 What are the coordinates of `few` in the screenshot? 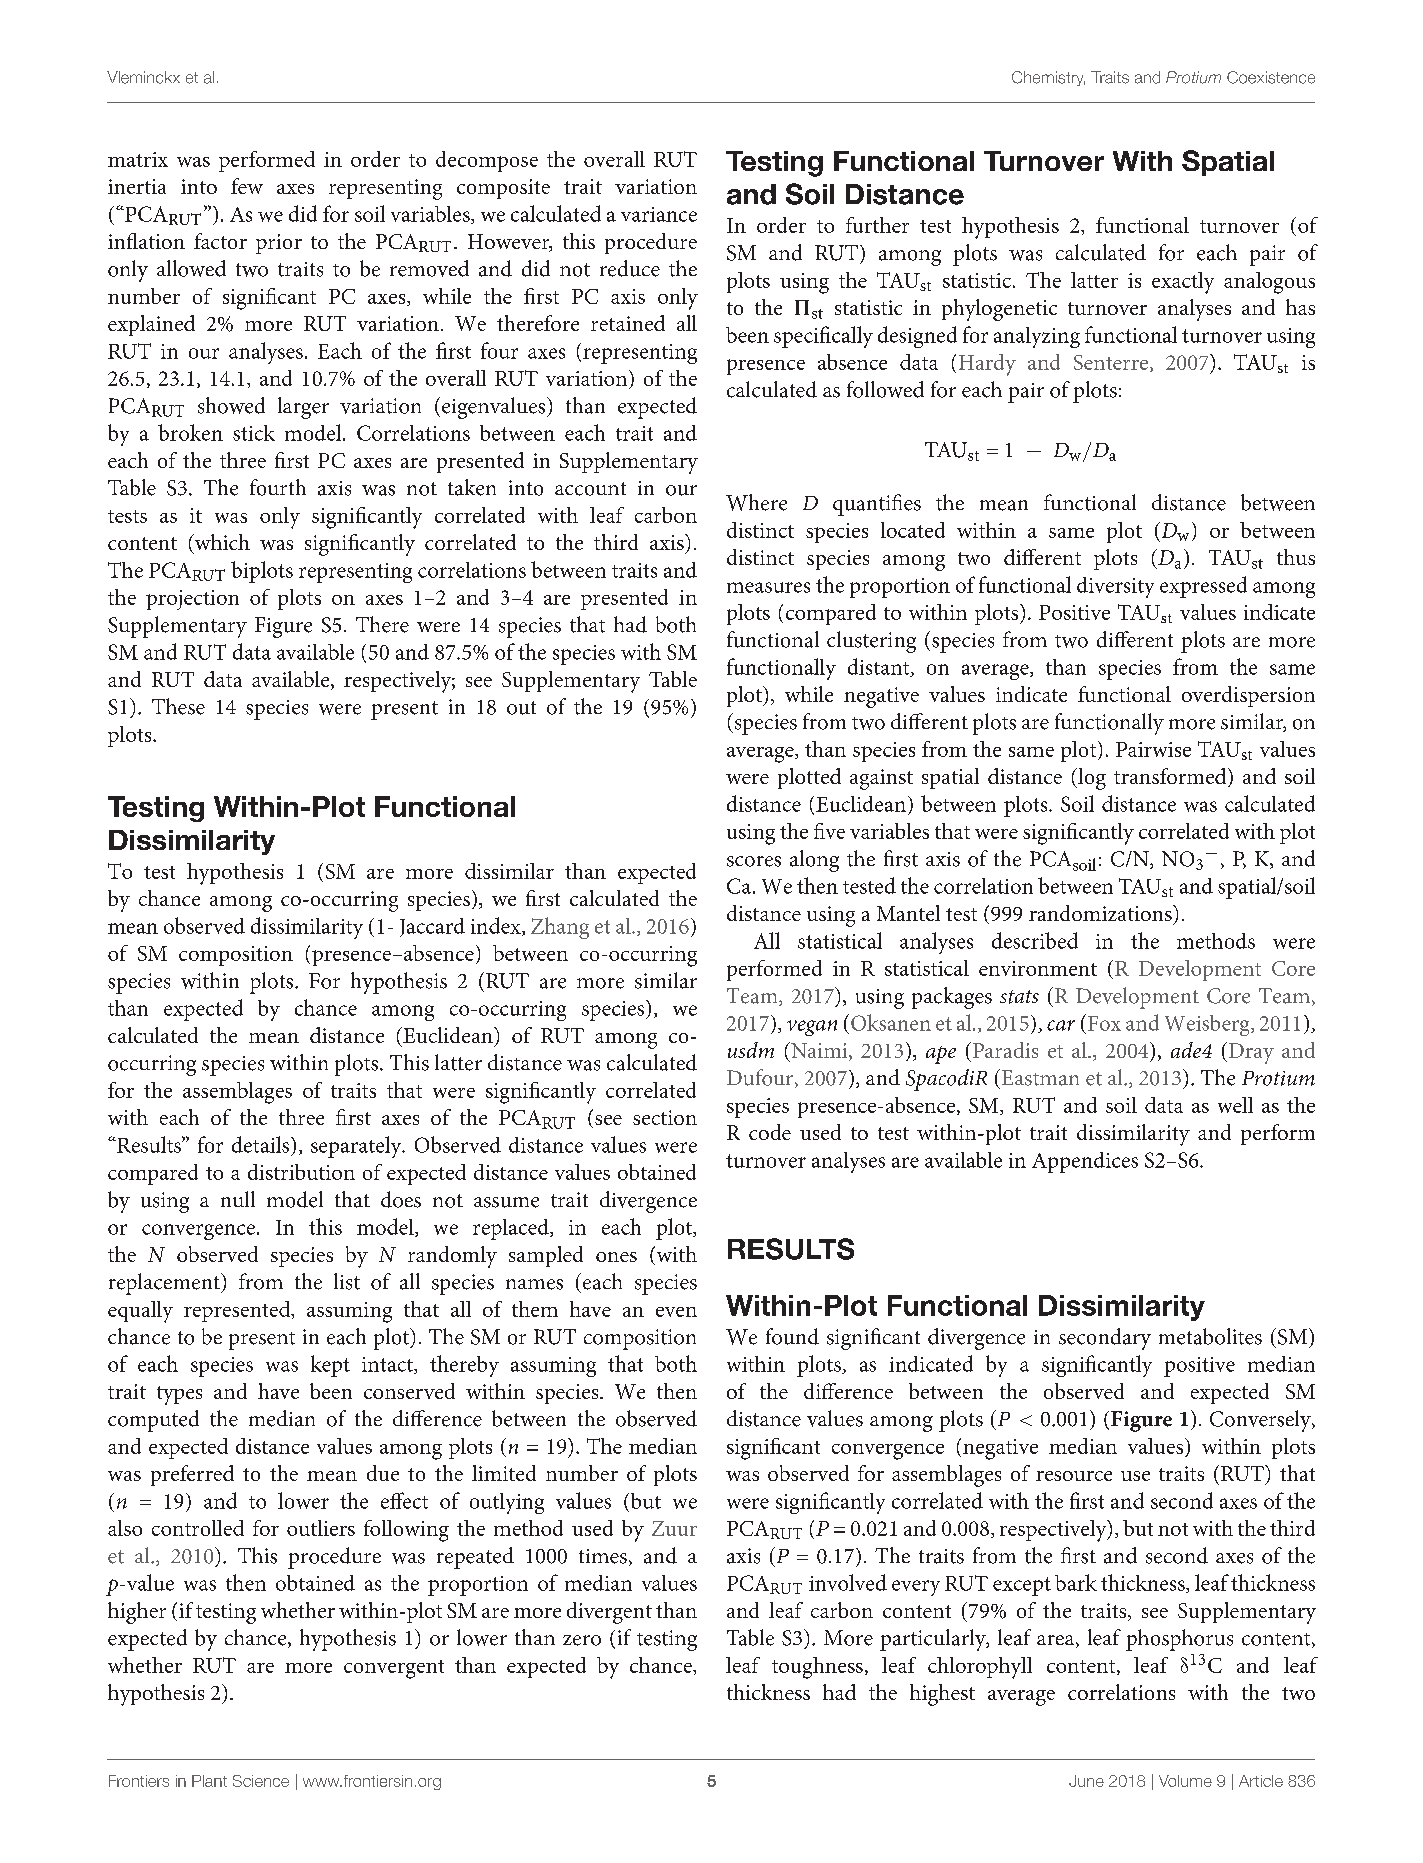 It's located at (247, 186).
